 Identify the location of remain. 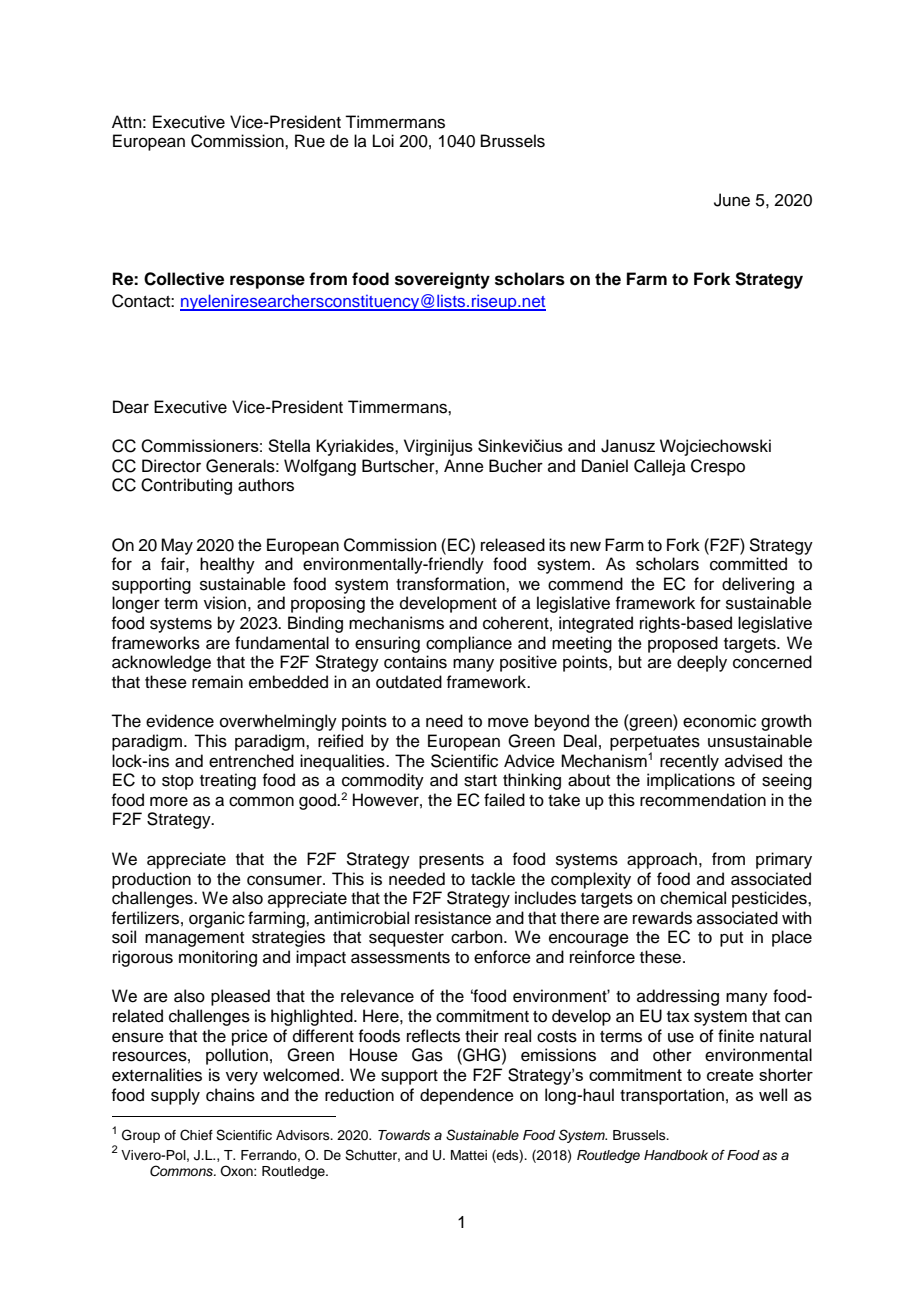
(217, 682).
